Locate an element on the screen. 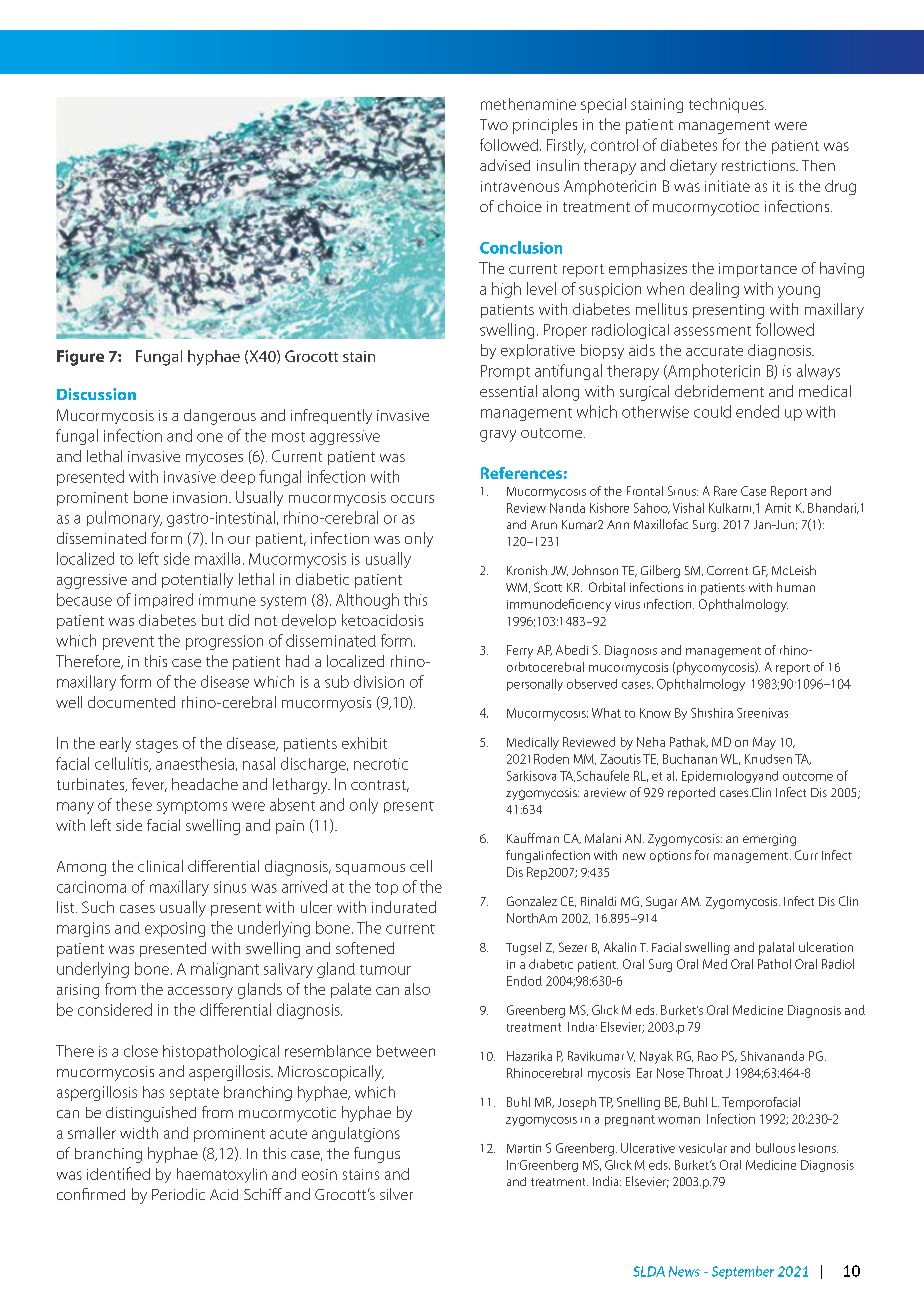 The height and width of the screenshot is (1308, 924). May is located at coordinates (764, 743).
